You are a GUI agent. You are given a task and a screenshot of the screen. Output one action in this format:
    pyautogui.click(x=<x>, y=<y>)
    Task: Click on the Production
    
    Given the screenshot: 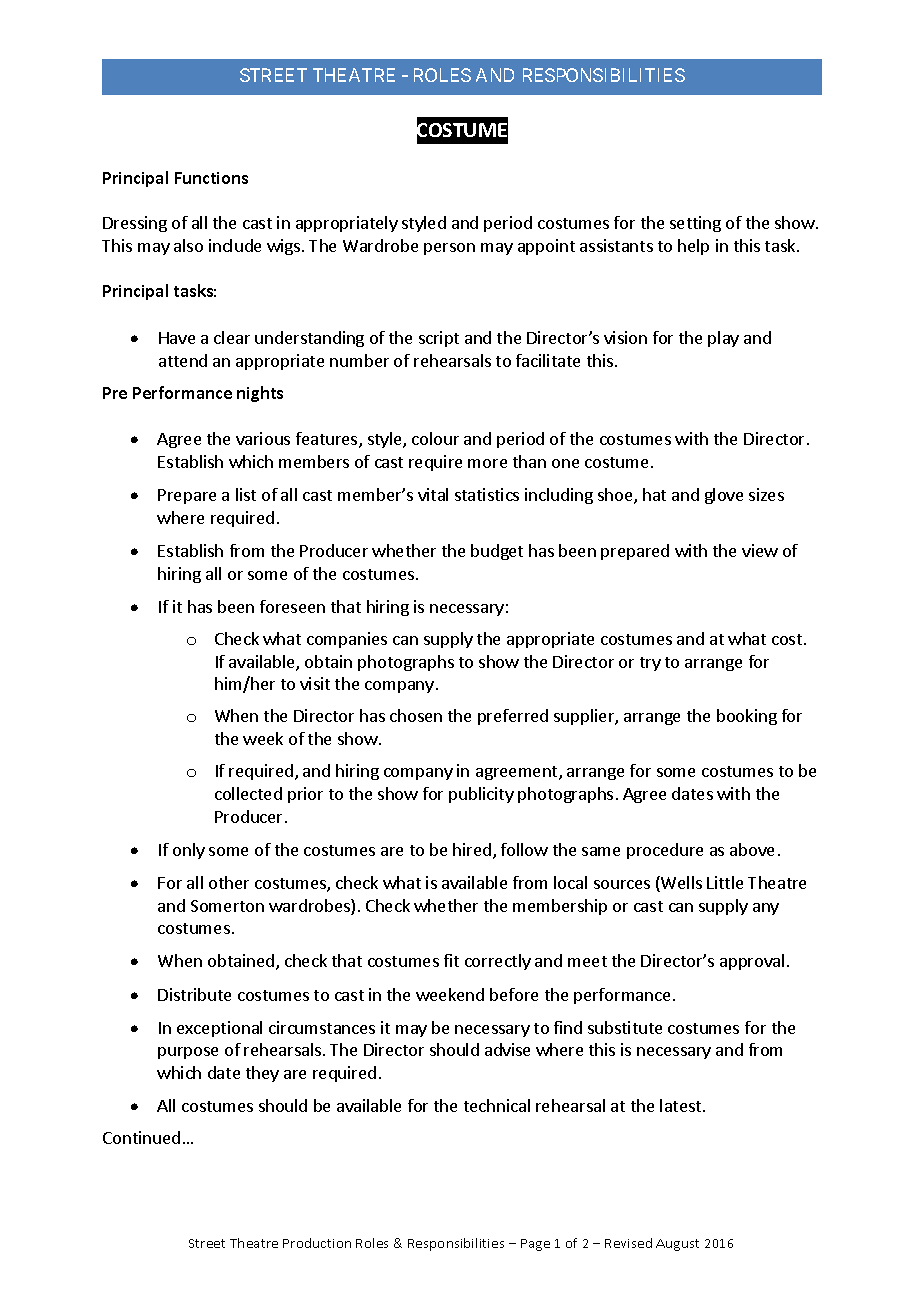 What is the action you would take?
    pyautogui.click(x=317, y=1243)
